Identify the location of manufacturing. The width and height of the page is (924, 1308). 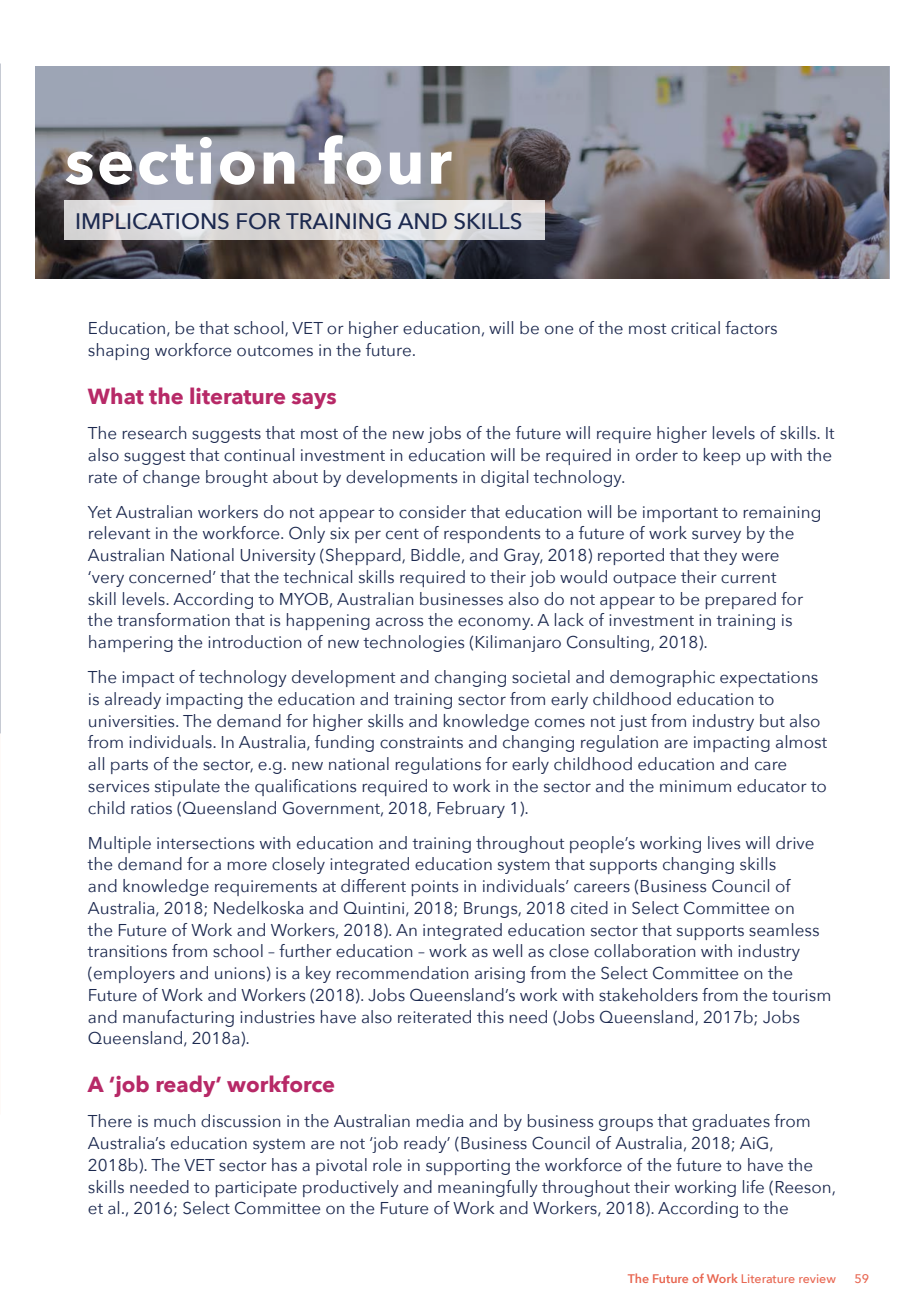
(178, 1018).
